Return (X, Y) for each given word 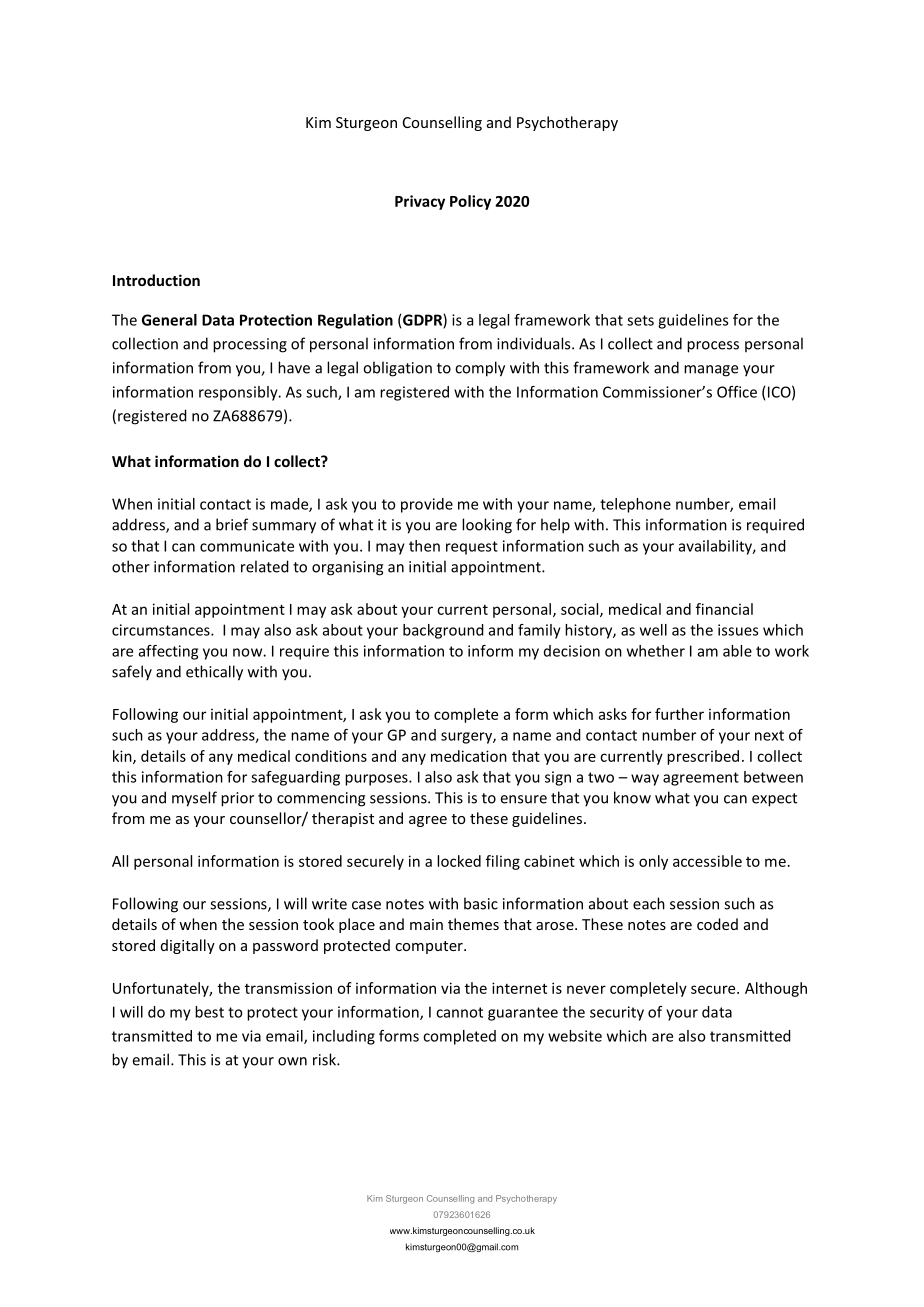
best (209, 1012)
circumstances (162, 630)
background (443, 631)
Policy (470, 202)
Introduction (156, 280)
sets (640, 320)
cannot (459, 1012)
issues (738, 630)
